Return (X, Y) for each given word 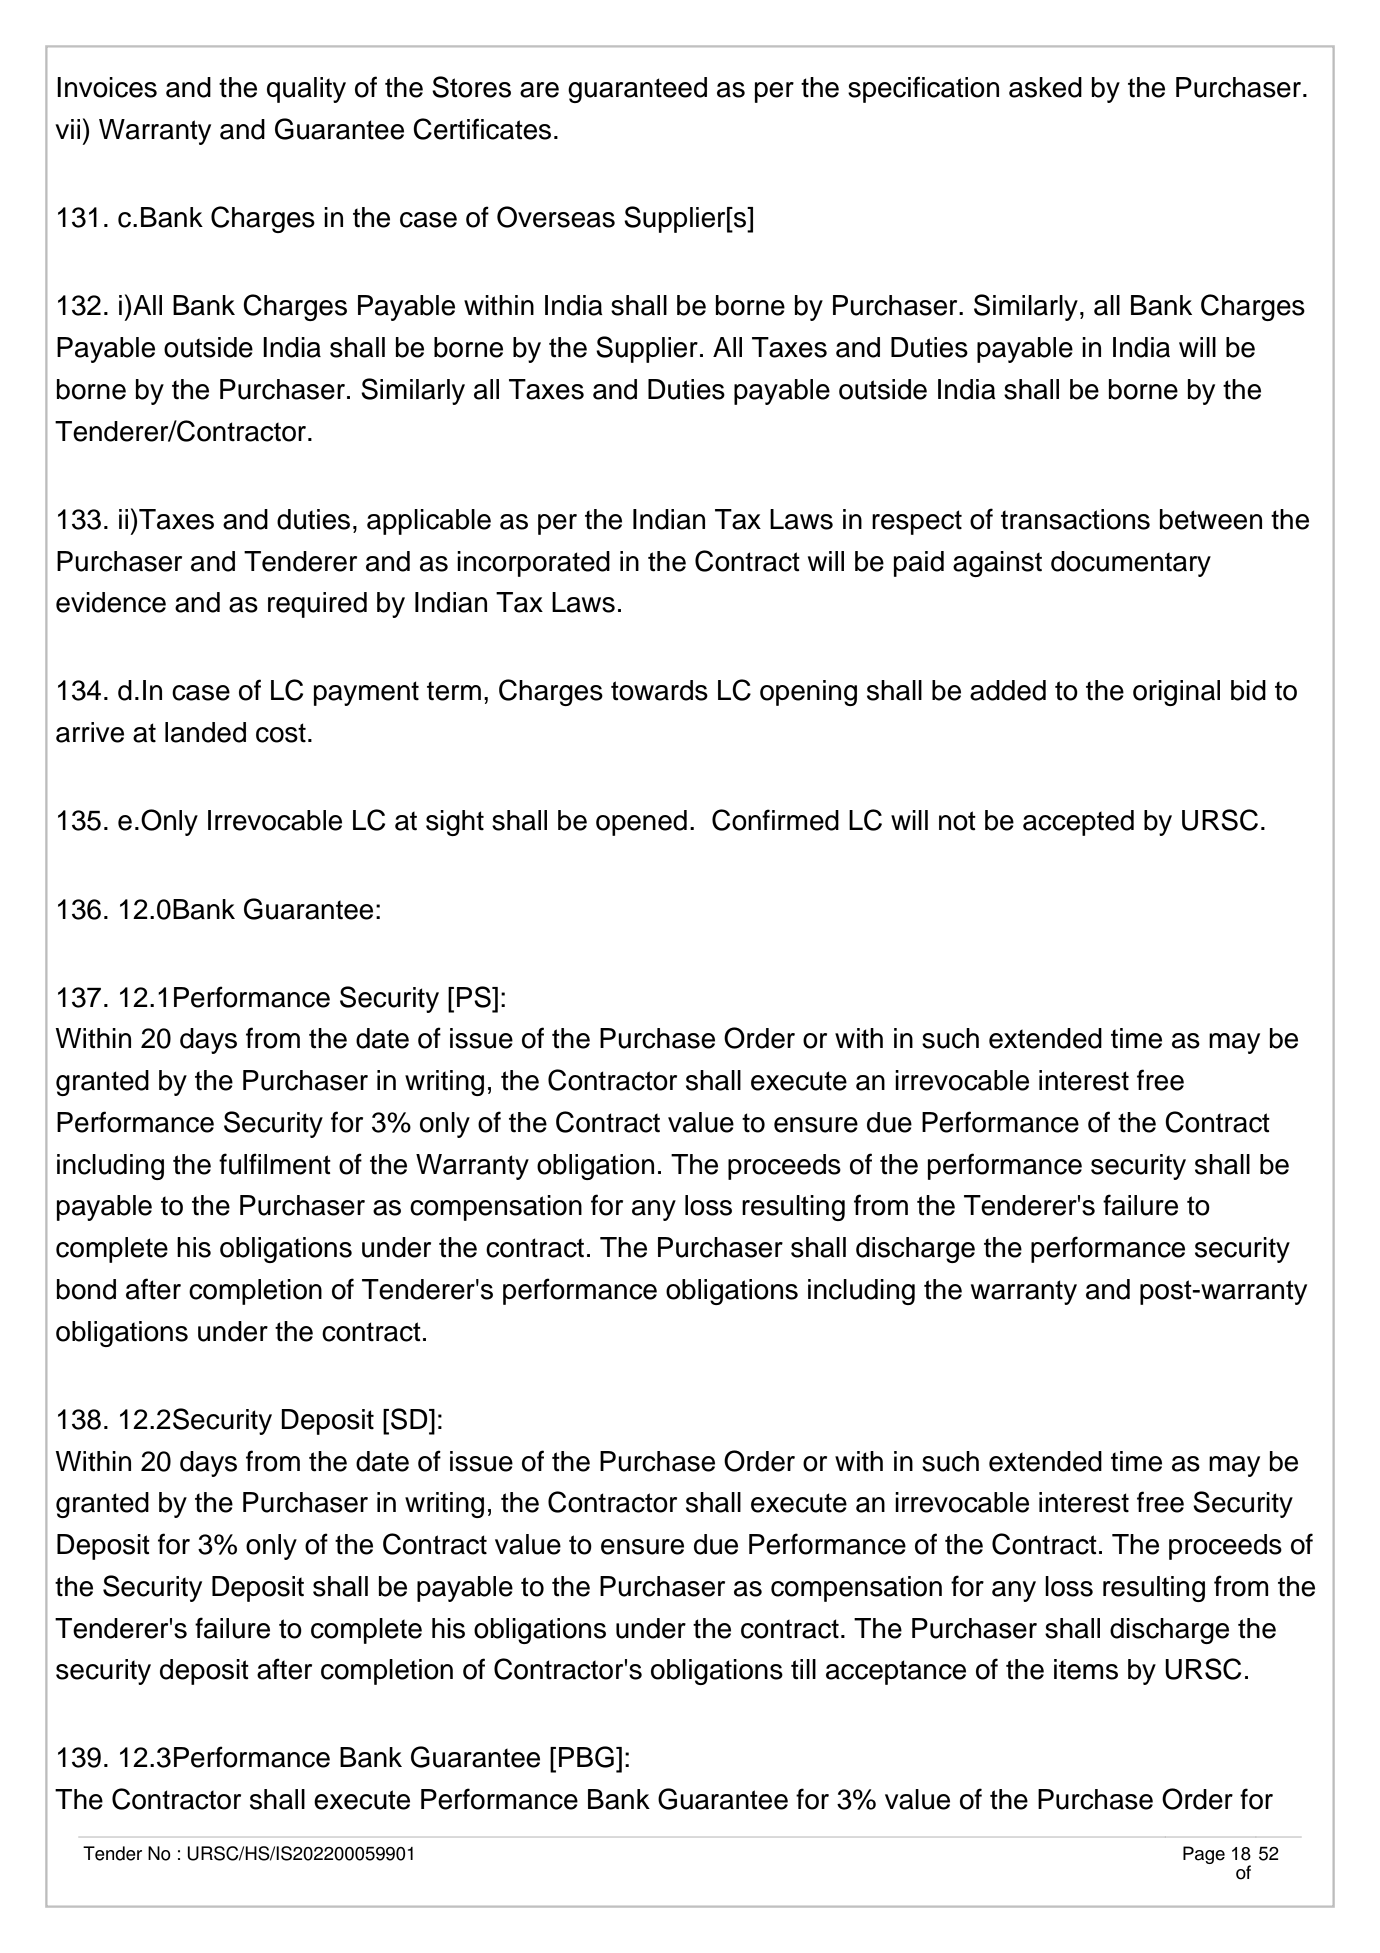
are (539, 90)
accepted (1078, 823)
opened (641, 823)
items (1086, 1669)
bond (86, 1289)
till (803, 1669)
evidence (111, 602)
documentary (1131, 564)
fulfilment (275, 1164)
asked (1045, 87)
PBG (586, 1757)
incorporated (533, 564)
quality (306, 90)
